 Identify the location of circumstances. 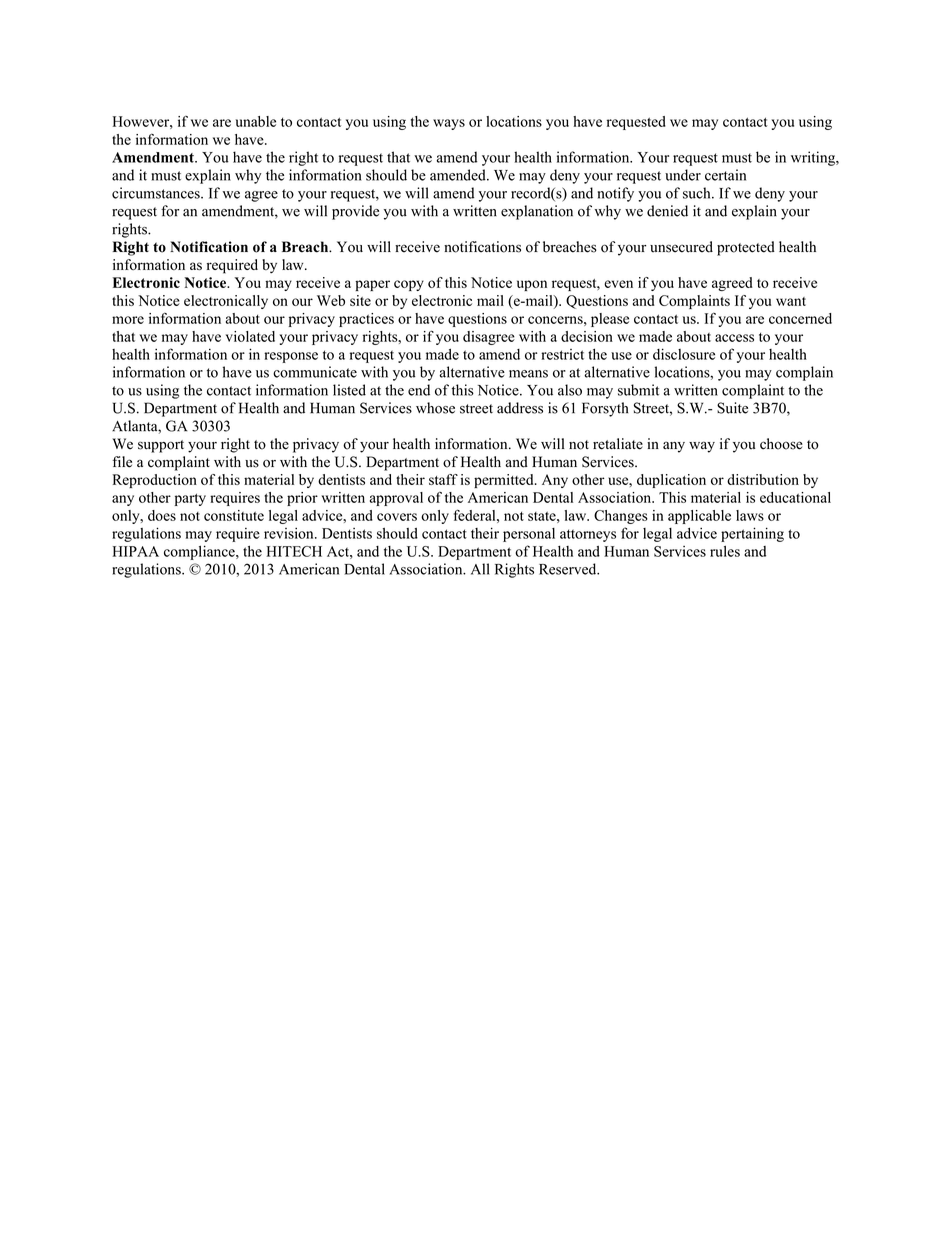
(157, 193).
